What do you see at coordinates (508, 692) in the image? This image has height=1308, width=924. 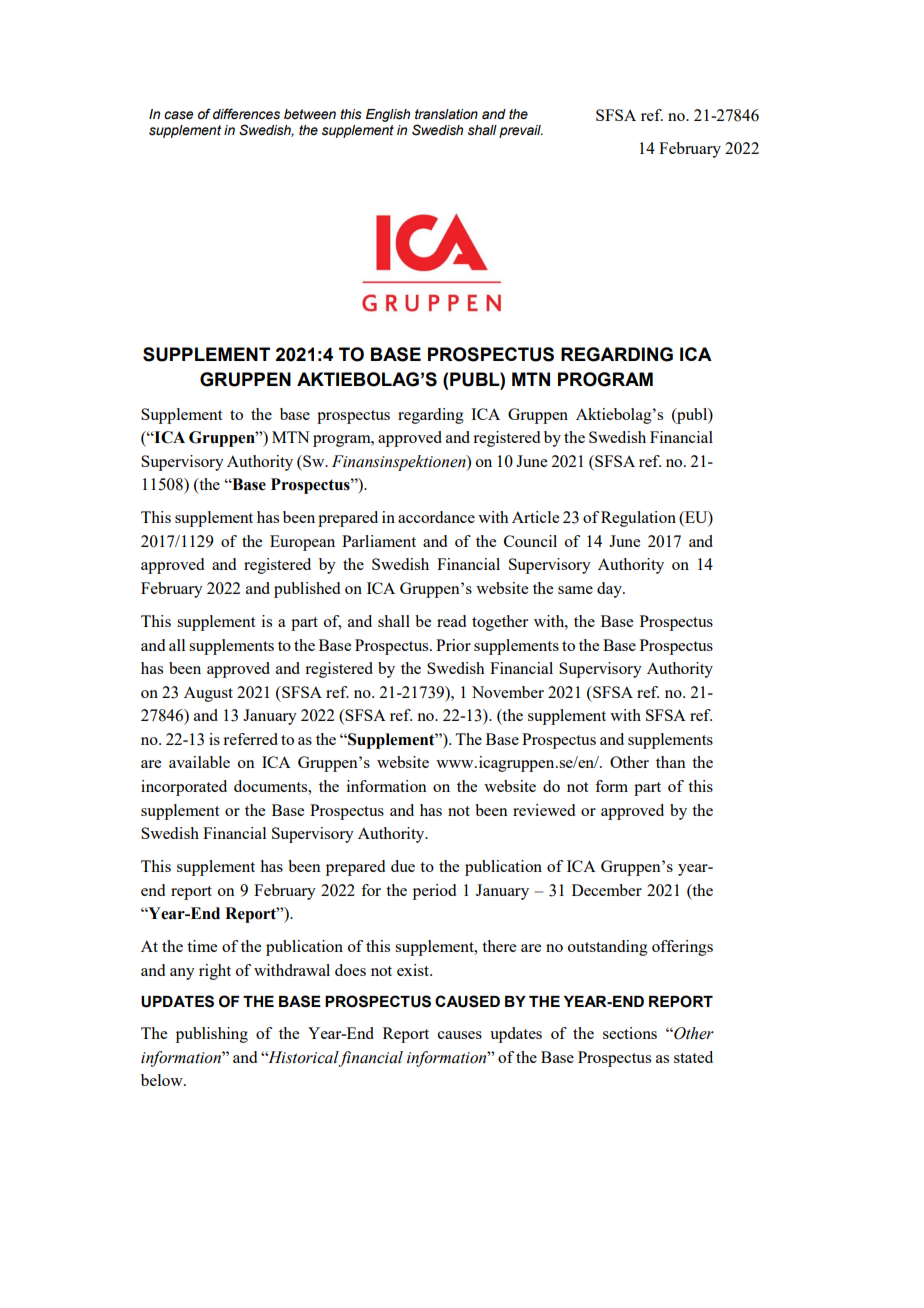 I see `November` at bounding box center [508, 692].
